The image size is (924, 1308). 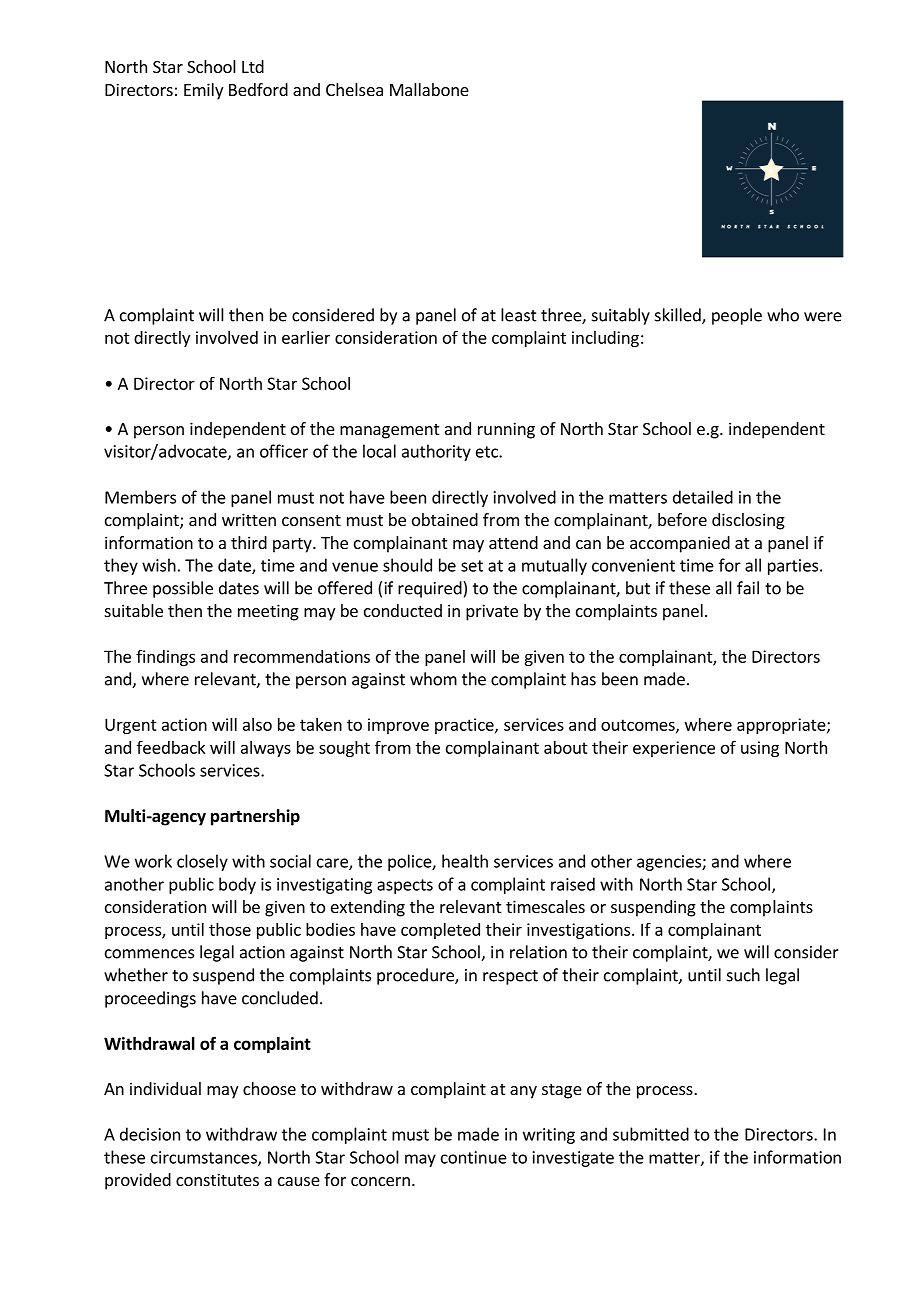 What do you see at coordinates (203, 91) in the image?
I see `Emily` at bounding box center [203, 91].
